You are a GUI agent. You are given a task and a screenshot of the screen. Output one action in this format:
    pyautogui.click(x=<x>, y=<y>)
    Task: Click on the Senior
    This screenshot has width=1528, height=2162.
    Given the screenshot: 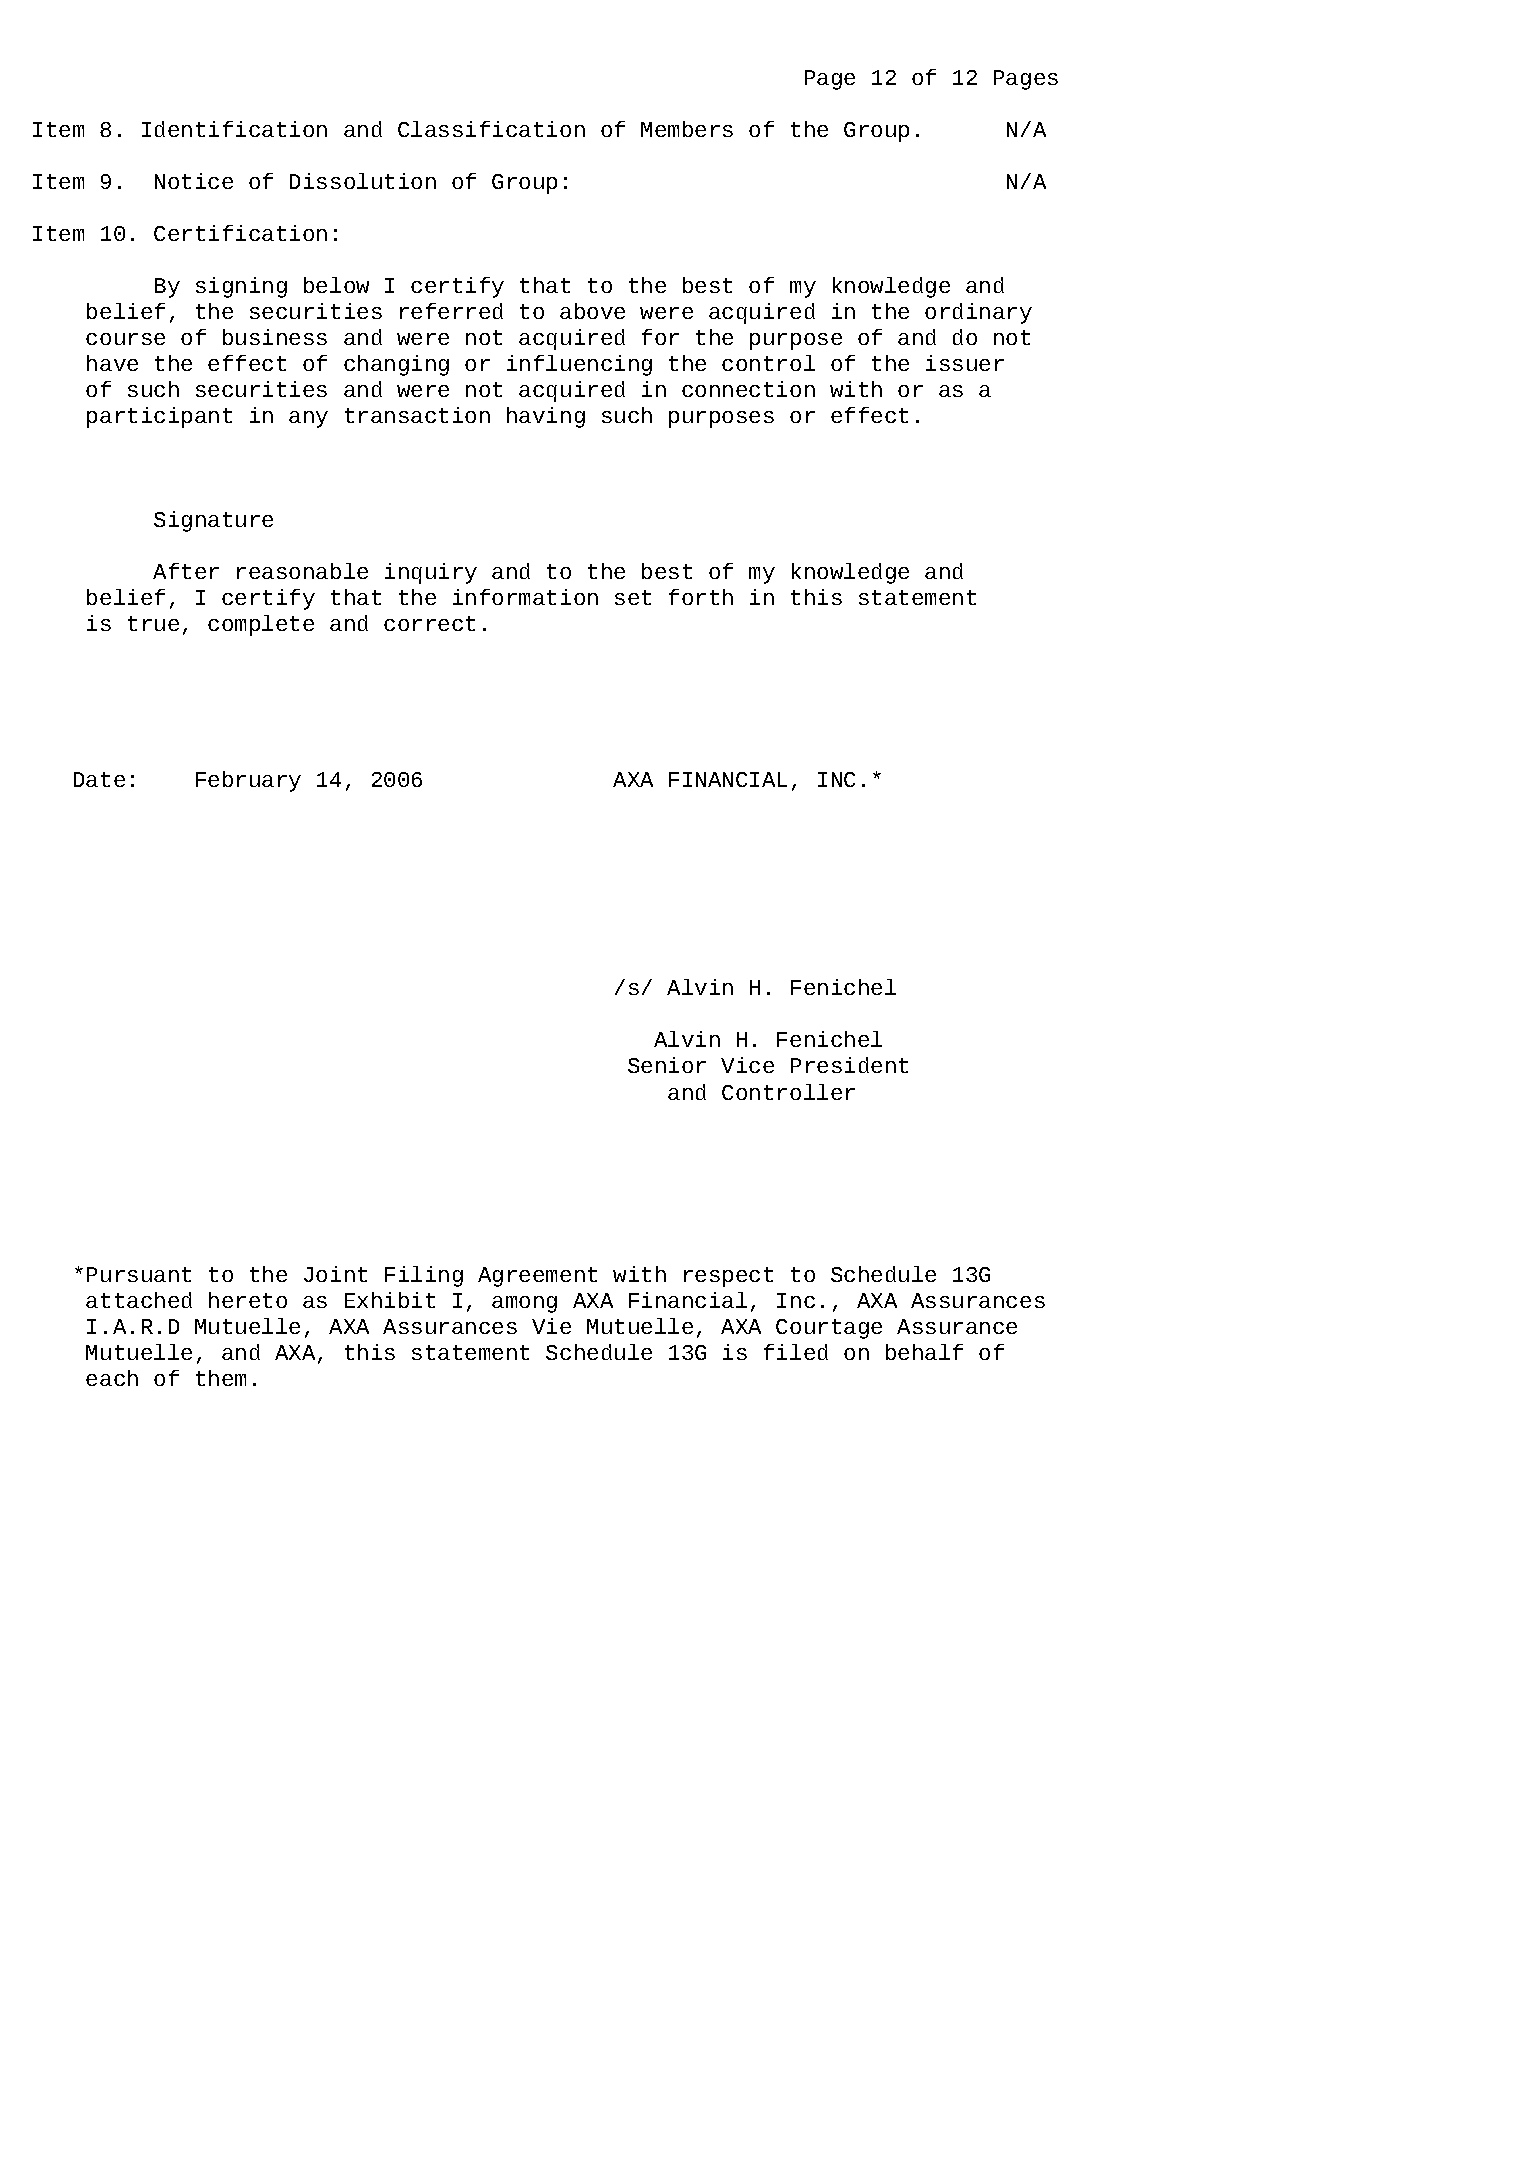 What is the action you would take?
    pyautogui.click(x=667, y=1065)
